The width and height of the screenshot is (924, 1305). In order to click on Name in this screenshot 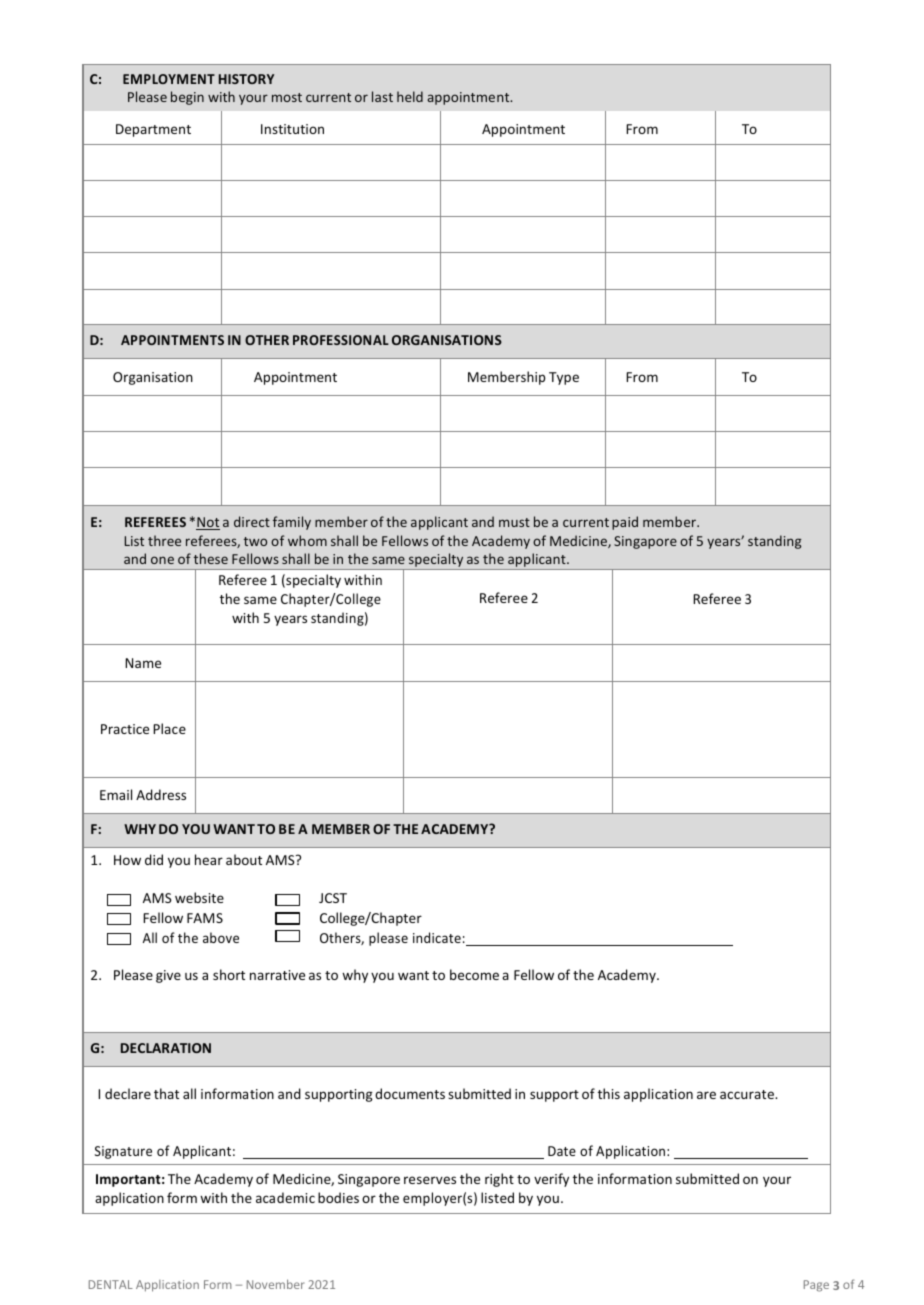, I will do `click(143, 663)`.
